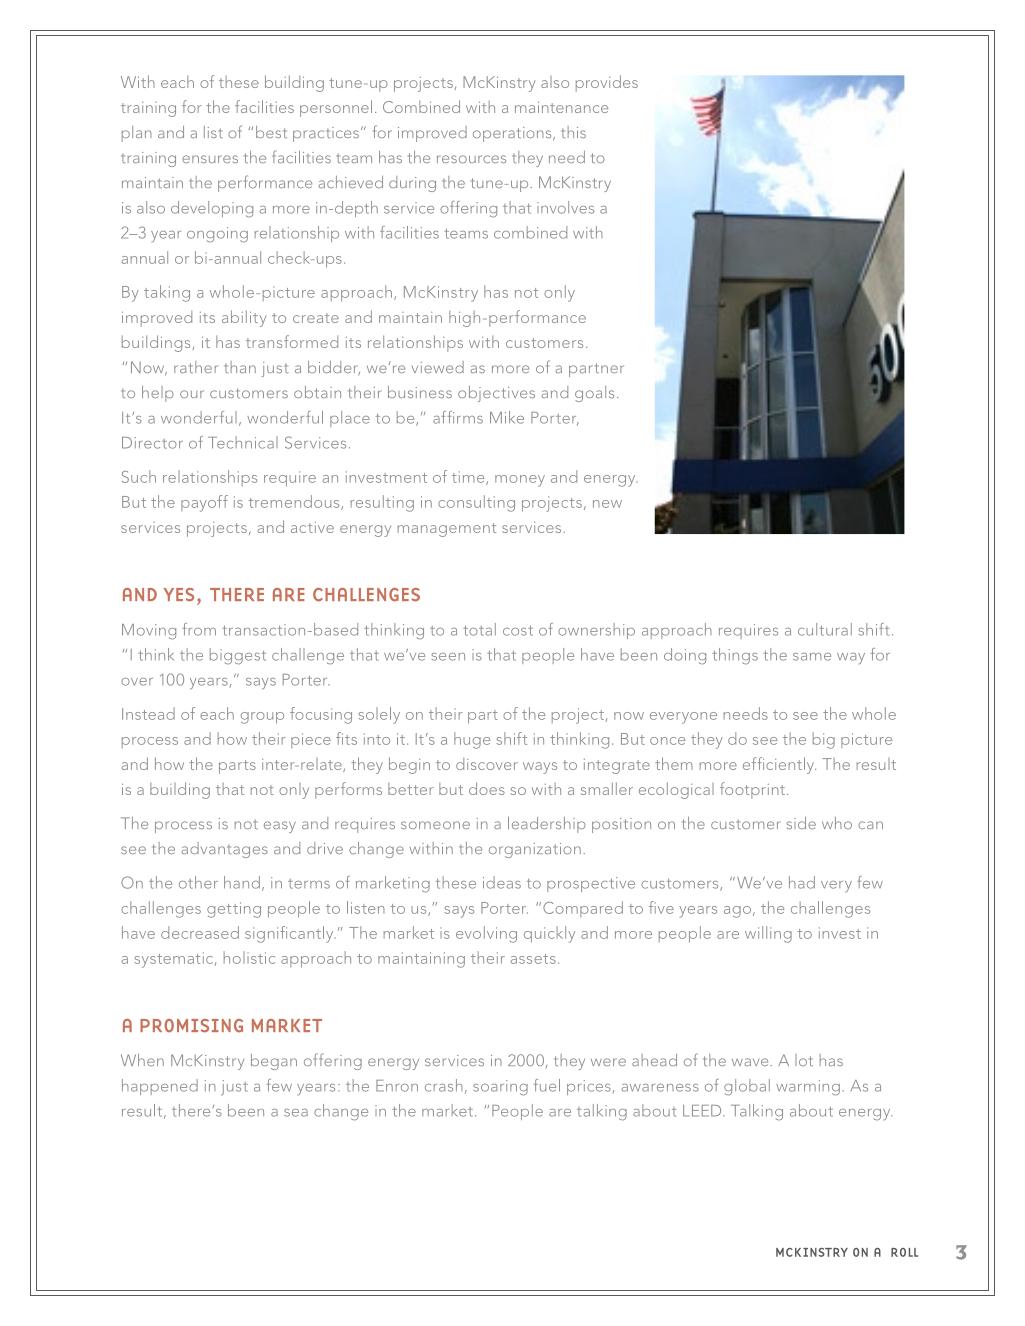 The height and width of the screenshot is (1326, 1025). What do you see at coordinates (607, 83) in the screenshot?
I see `provides` at bounding box center [607, 83].
